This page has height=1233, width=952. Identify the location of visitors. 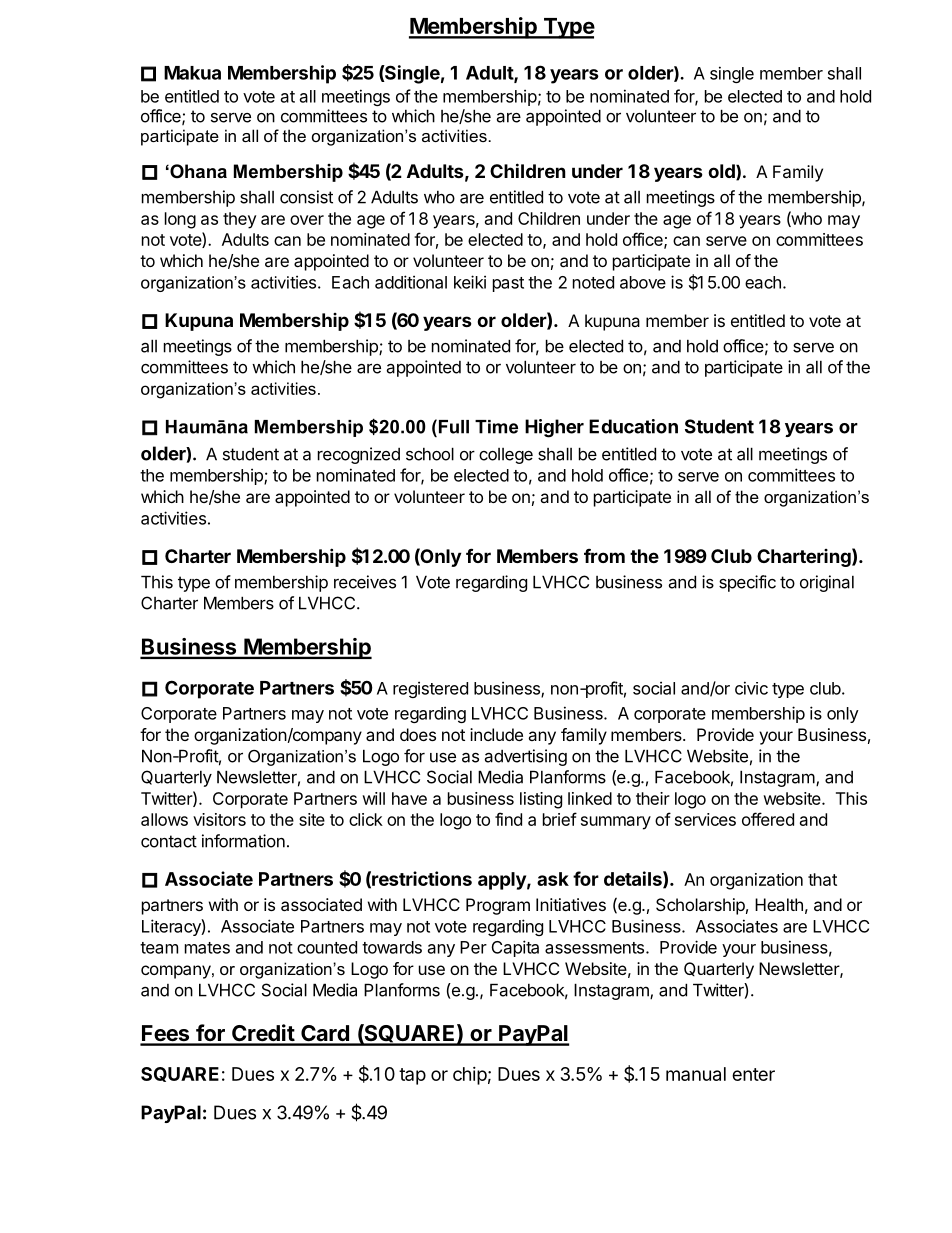
(219, 819).
